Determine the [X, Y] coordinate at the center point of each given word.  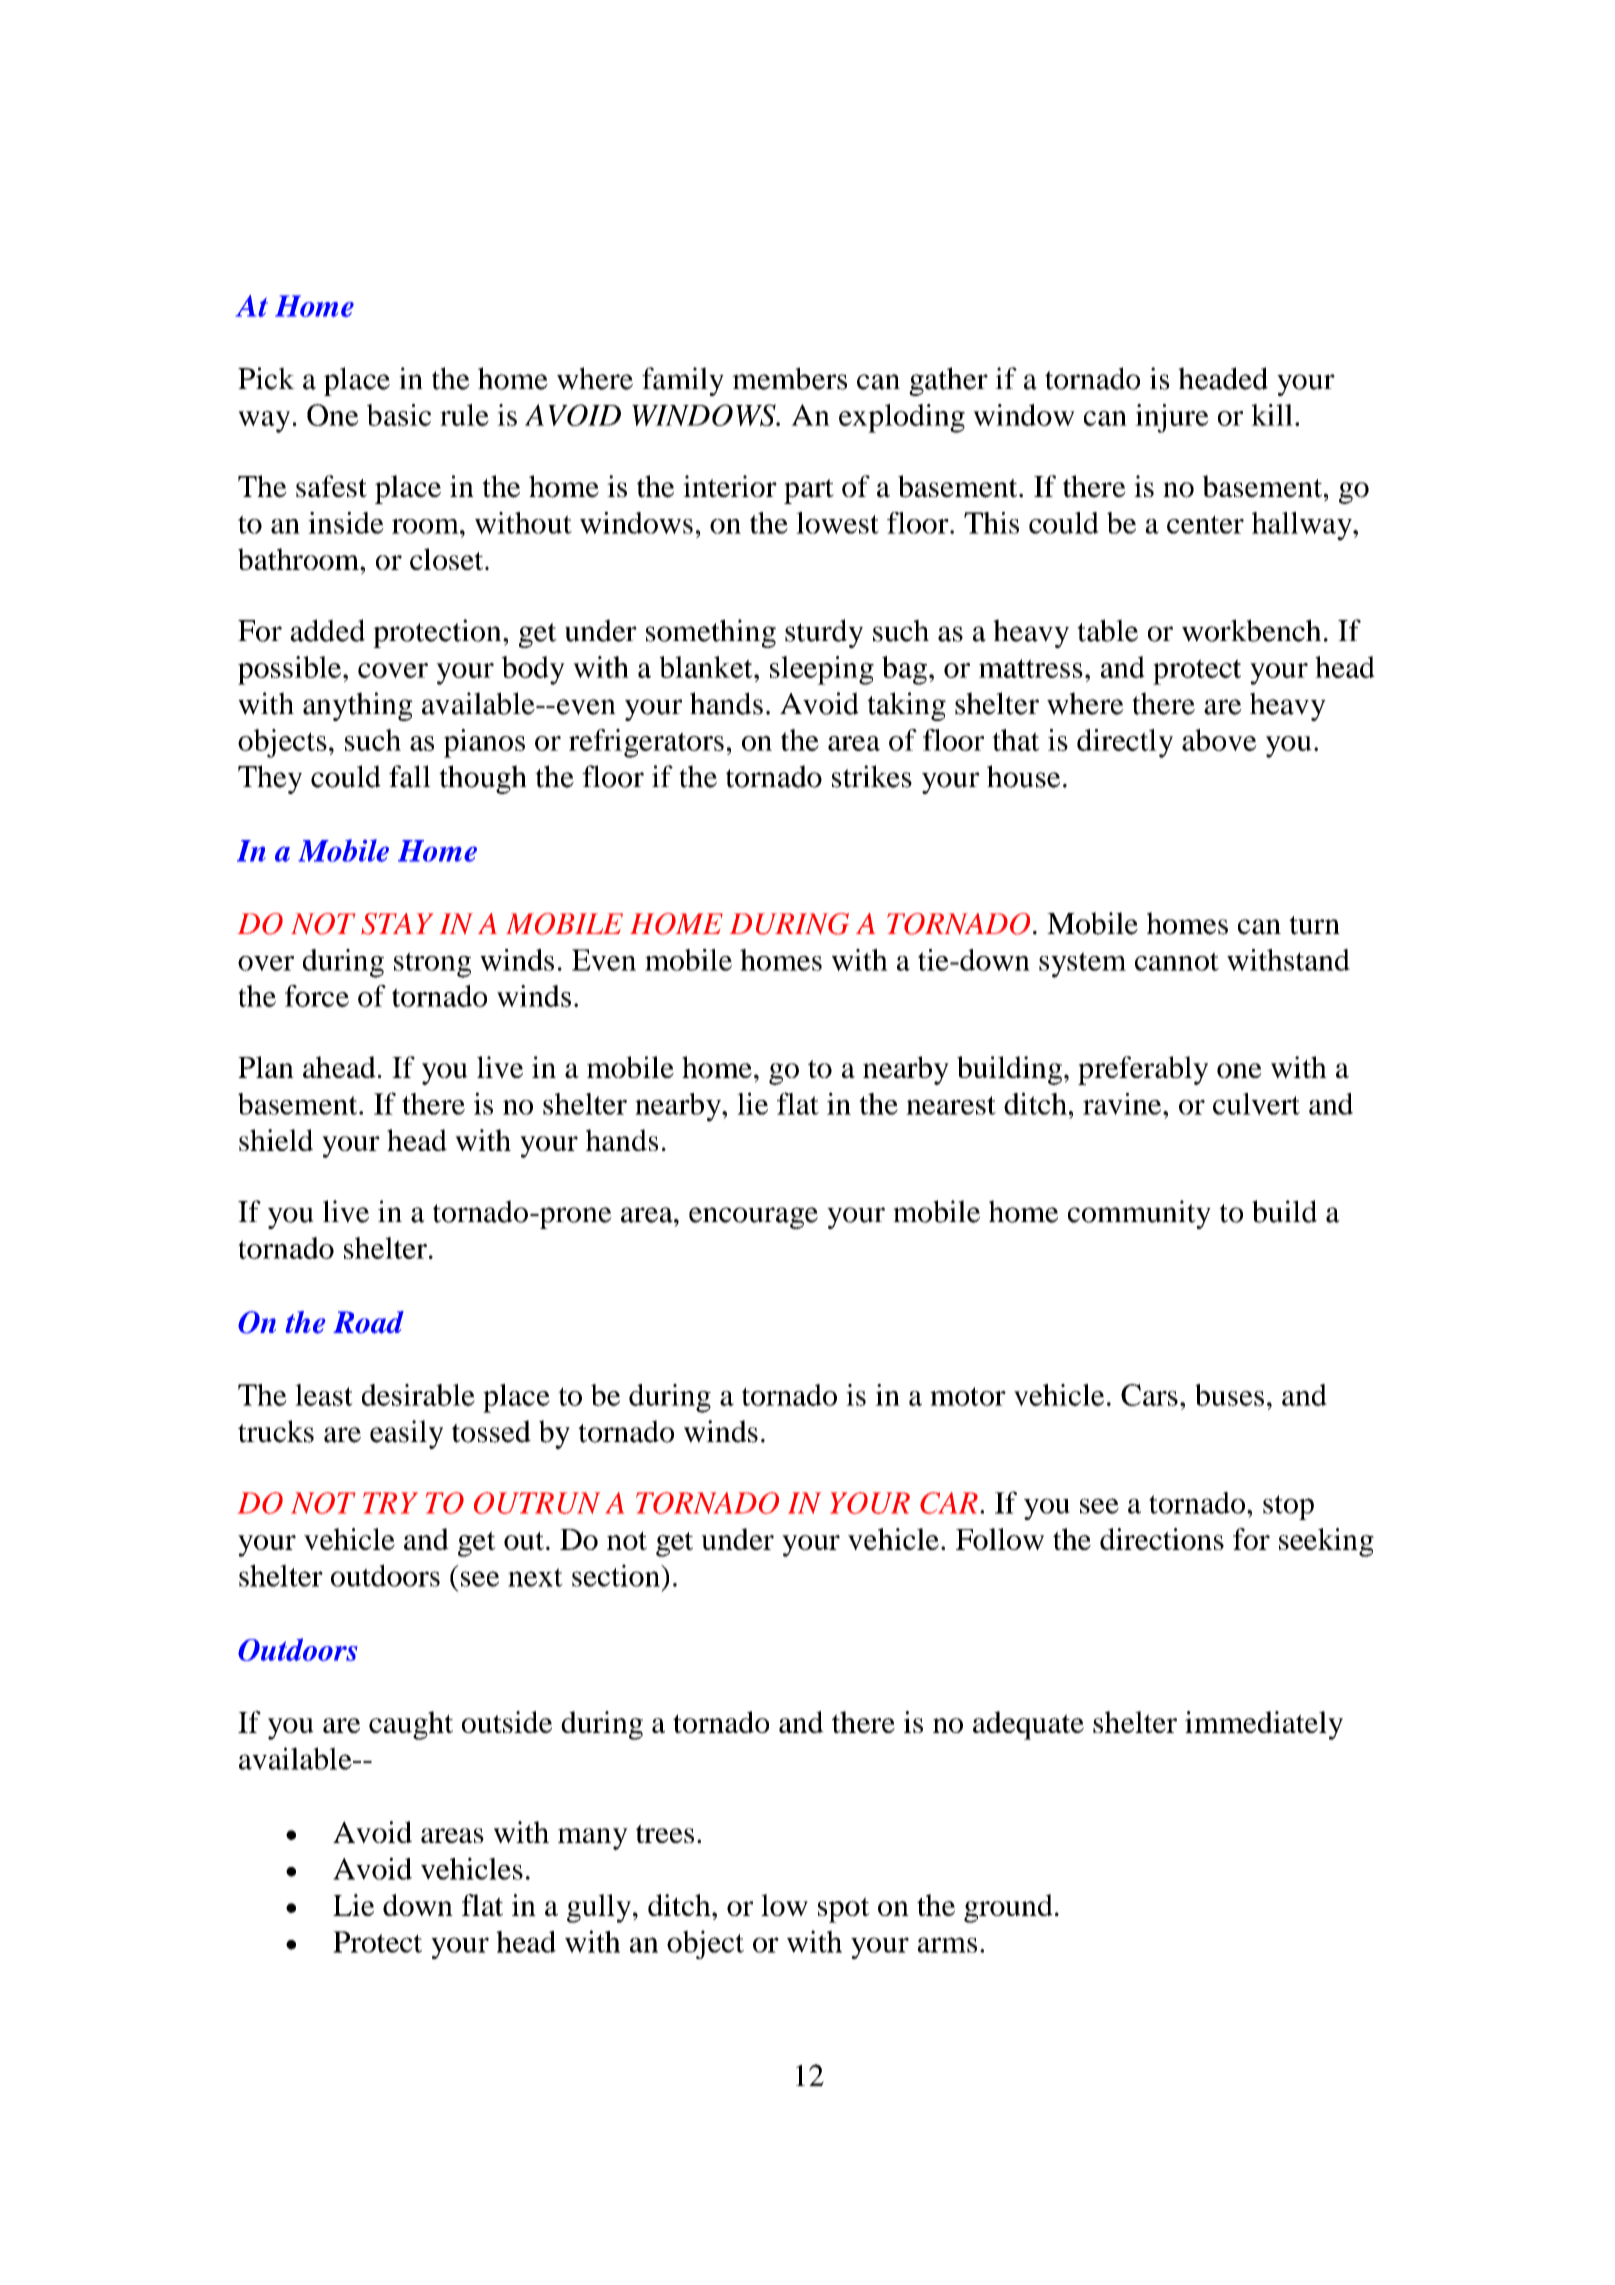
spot [844, 1910]
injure [1172, 418]
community [1139, 1214]
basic [399, 415]
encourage [753, 1218]
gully [599, 1908]
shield [276, 1140]
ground [1008, 1908]
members [789, 378]
